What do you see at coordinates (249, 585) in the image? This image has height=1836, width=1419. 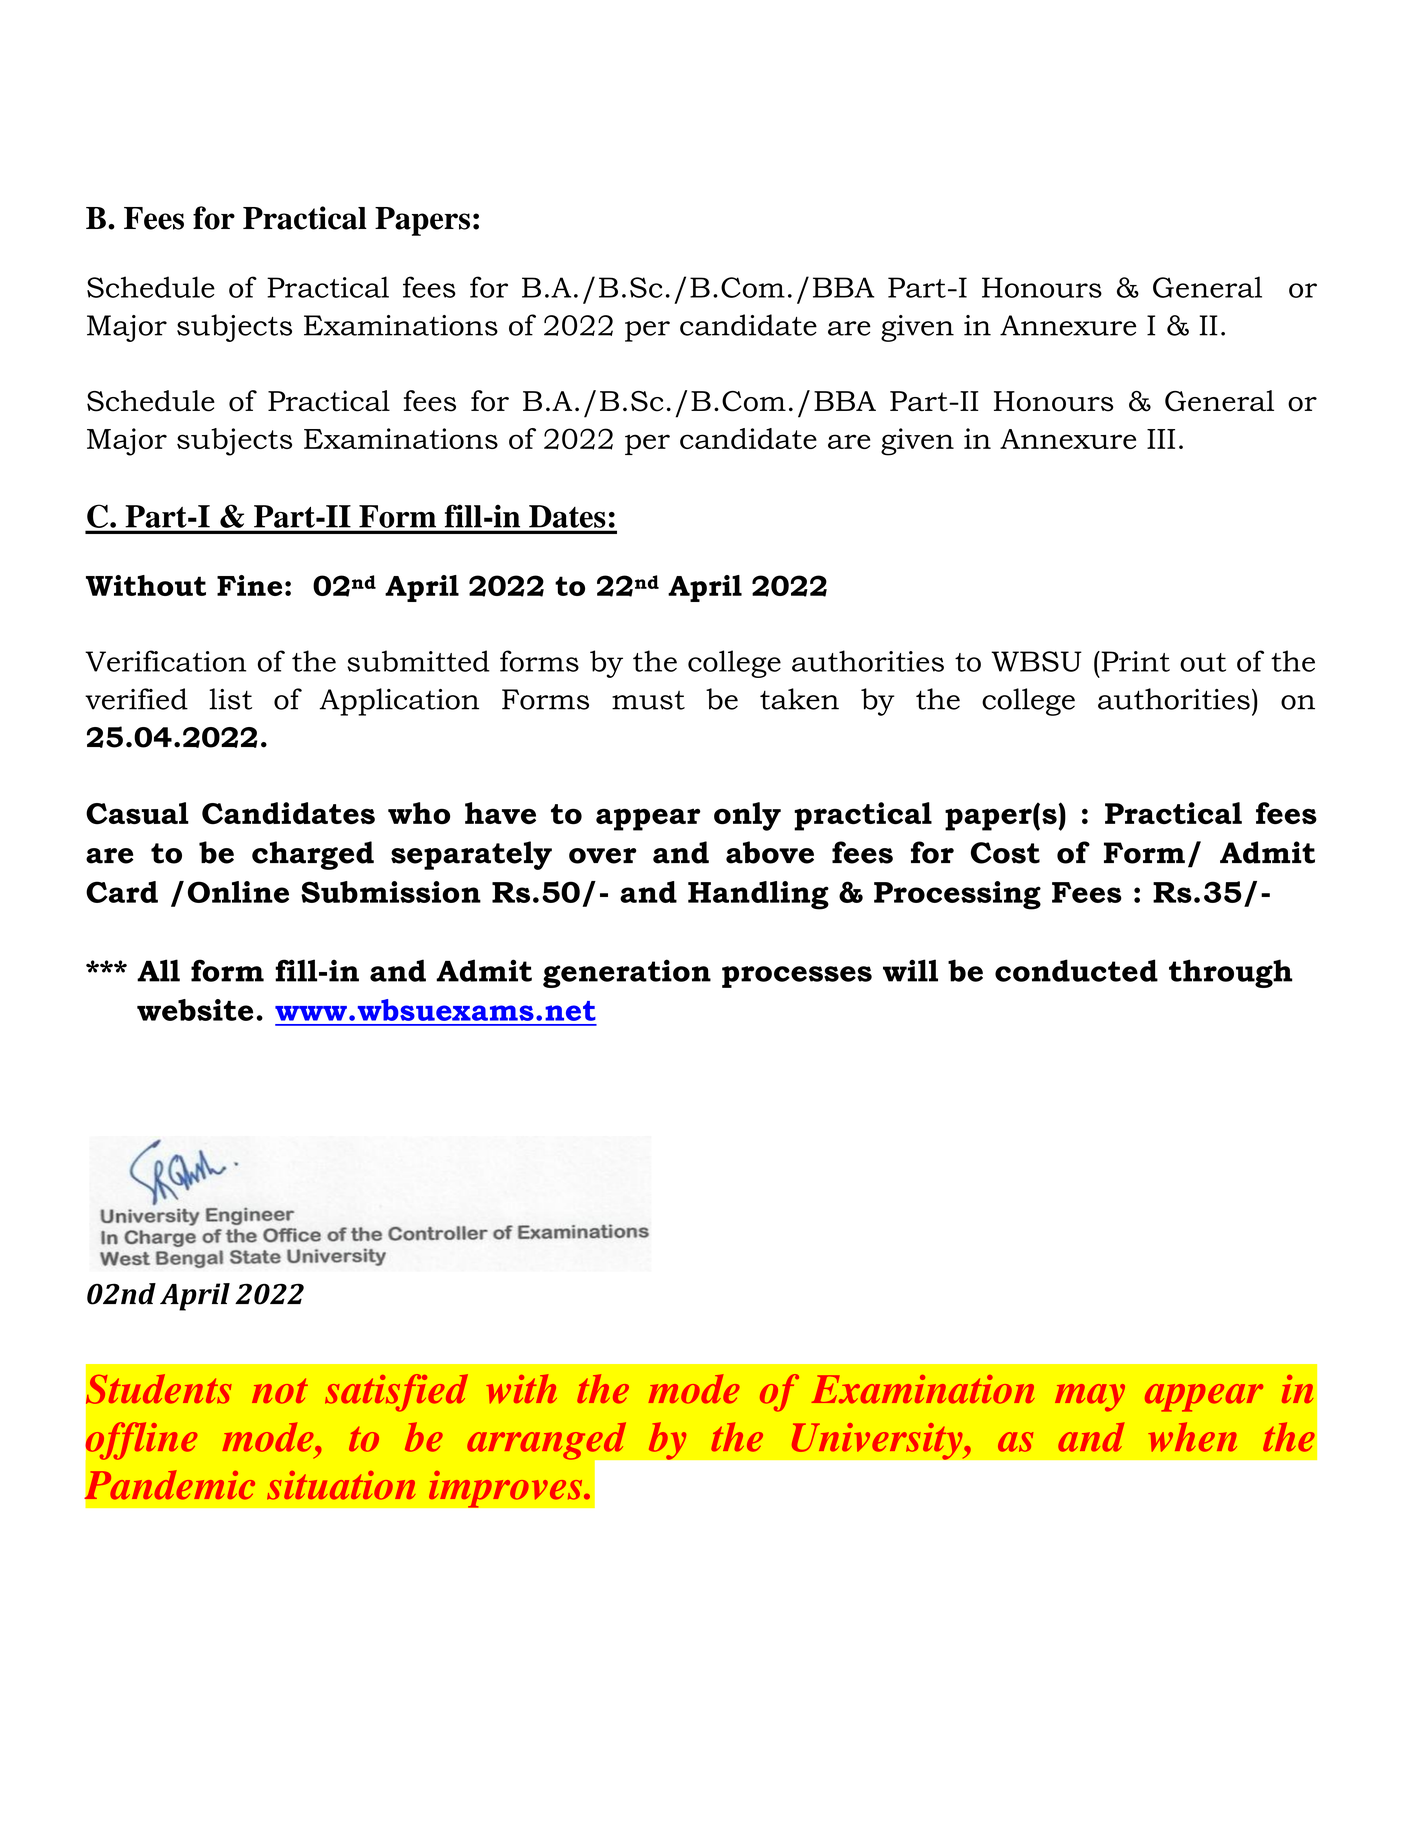 I see `Fine` at bounding box center [249, 585].
